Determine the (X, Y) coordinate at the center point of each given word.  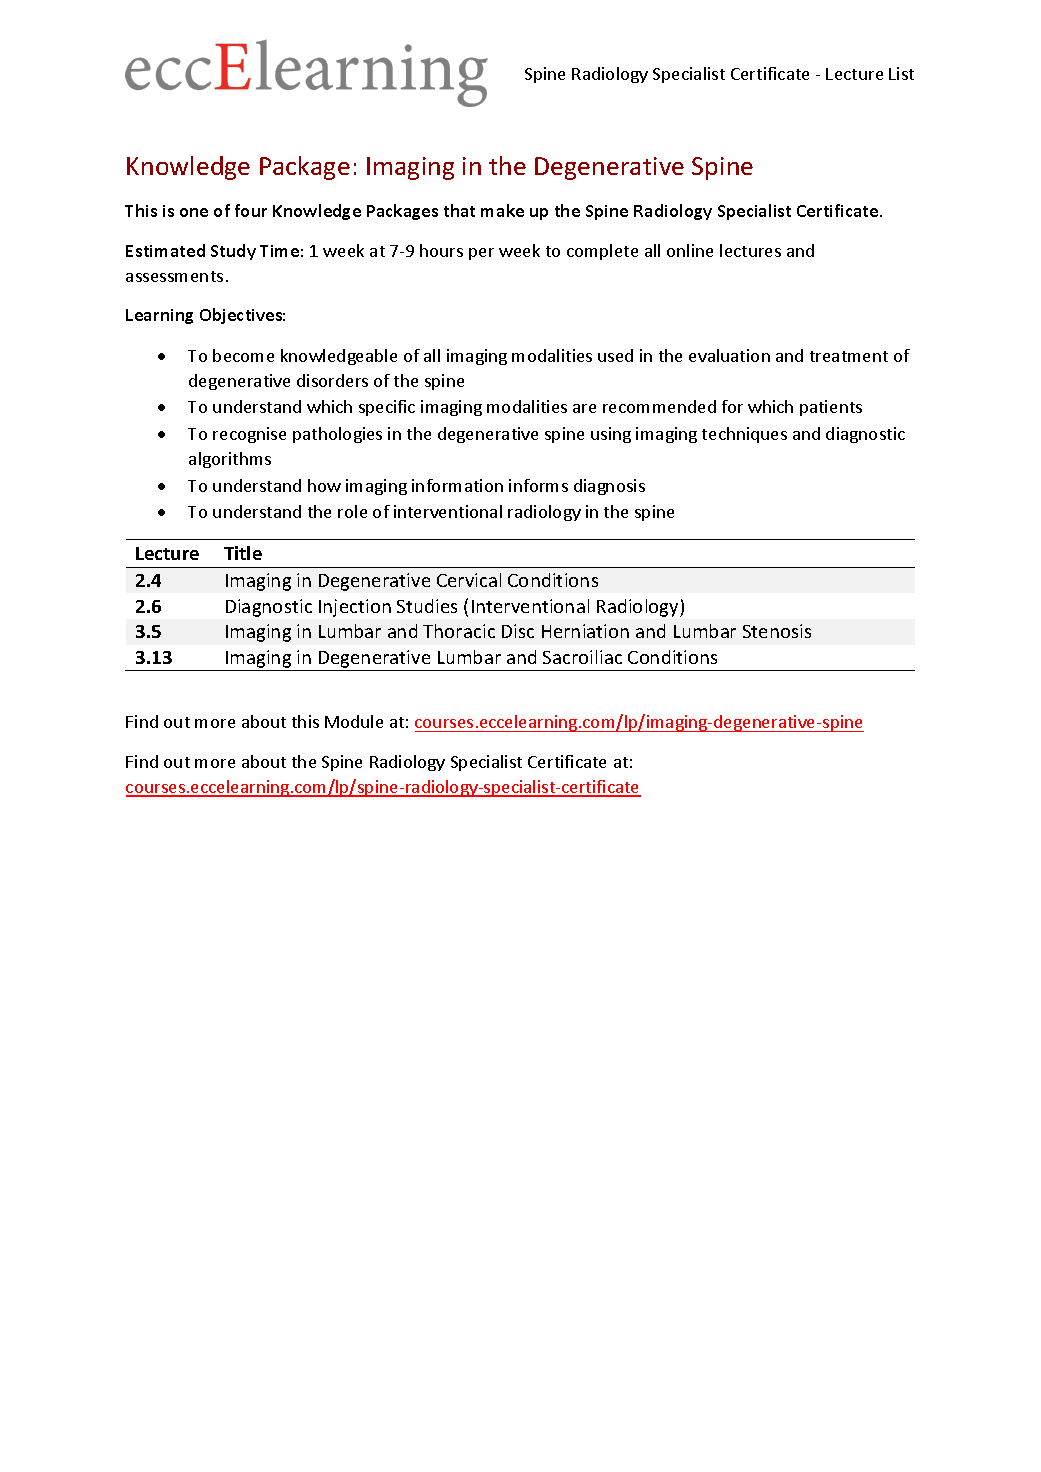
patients (831, 408)
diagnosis (609, 487)
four (251, 210)
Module (354, 721)
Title (243, 553)
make (502, 210)
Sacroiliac (582, 657)
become (243, 355)
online (690, 250)
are (584, 408)
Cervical (469, 580)
